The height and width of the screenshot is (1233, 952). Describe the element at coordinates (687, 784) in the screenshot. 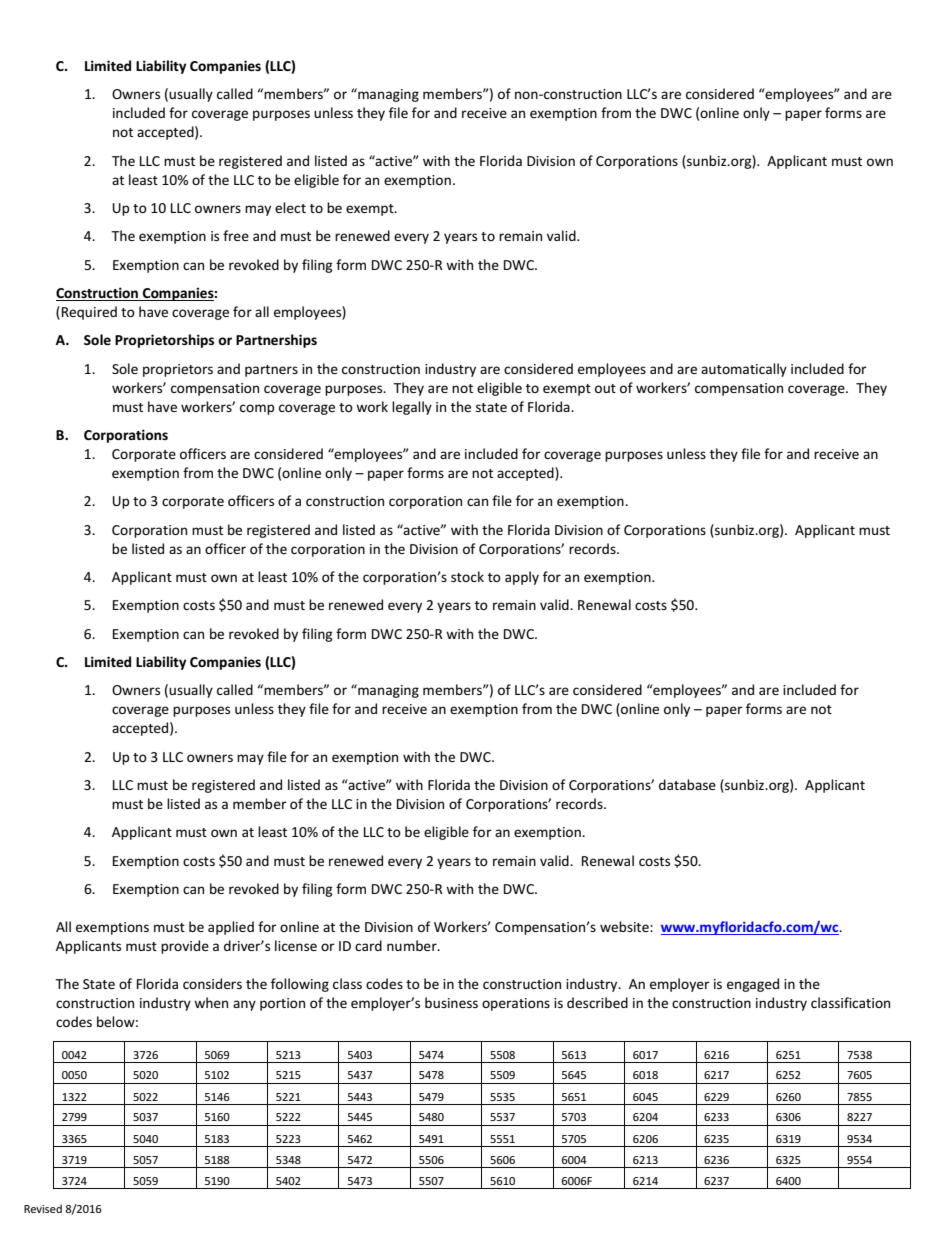

I see `database` at that location.
